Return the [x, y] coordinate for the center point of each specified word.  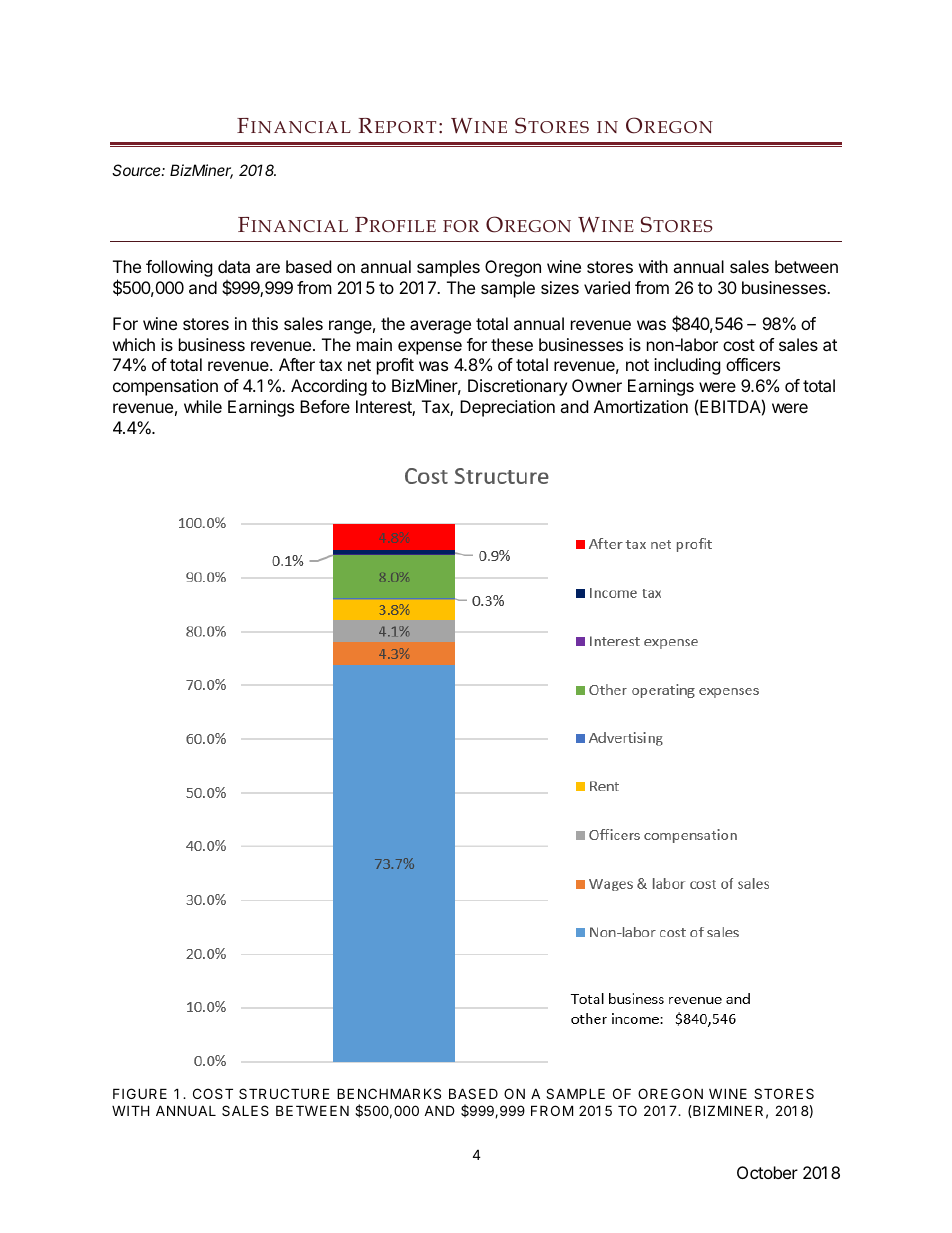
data [234, 266]
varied [607, 287]
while [203, 406]
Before [325, 406]
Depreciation [507, 408]
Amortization [641, 406]
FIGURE [140, 1093]
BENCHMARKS [389, 1093]
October [767, 1172]
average [440, 327]
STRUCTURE [284, 1093]
